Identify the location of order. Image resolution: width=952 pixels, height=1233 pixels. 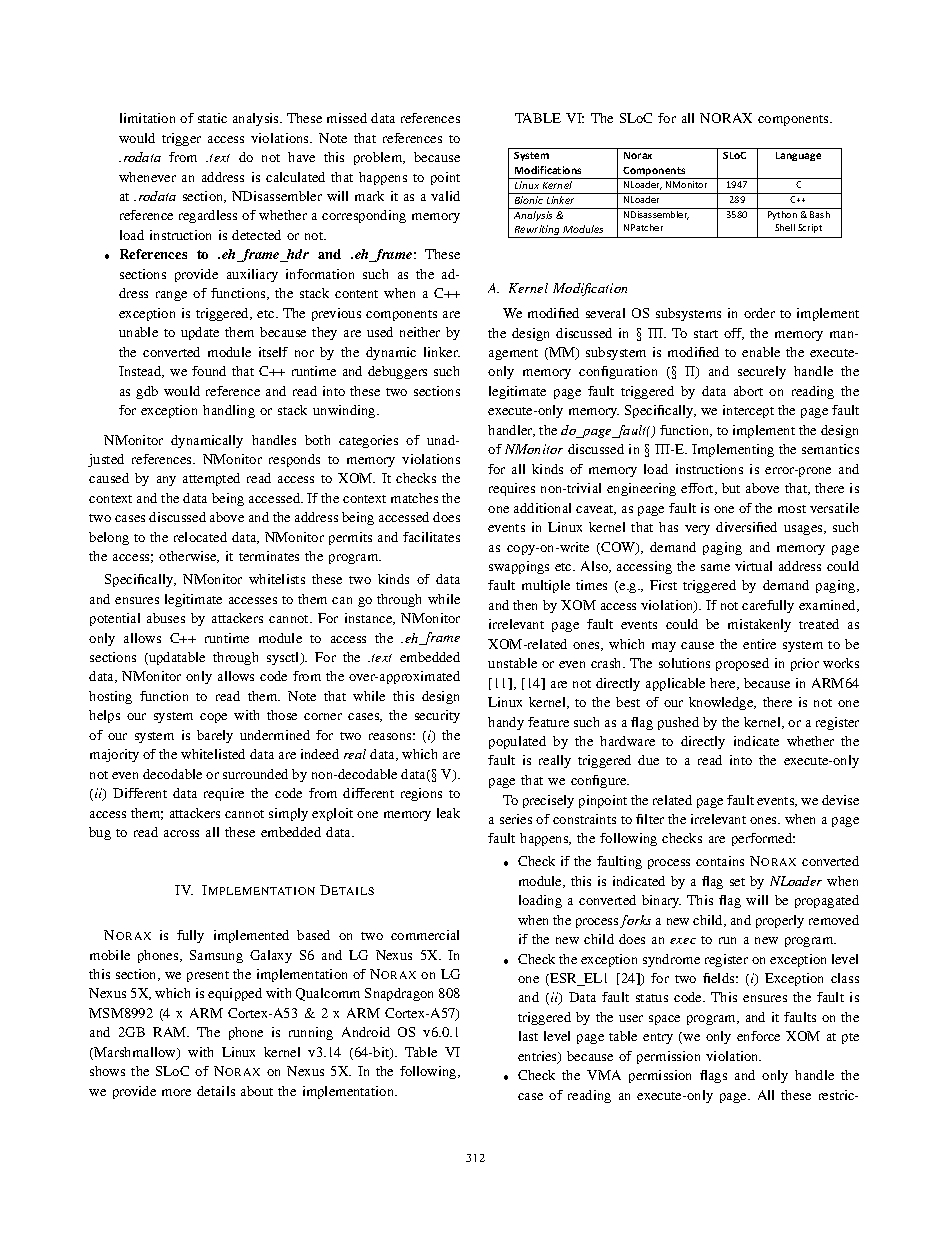
(759, 313).
